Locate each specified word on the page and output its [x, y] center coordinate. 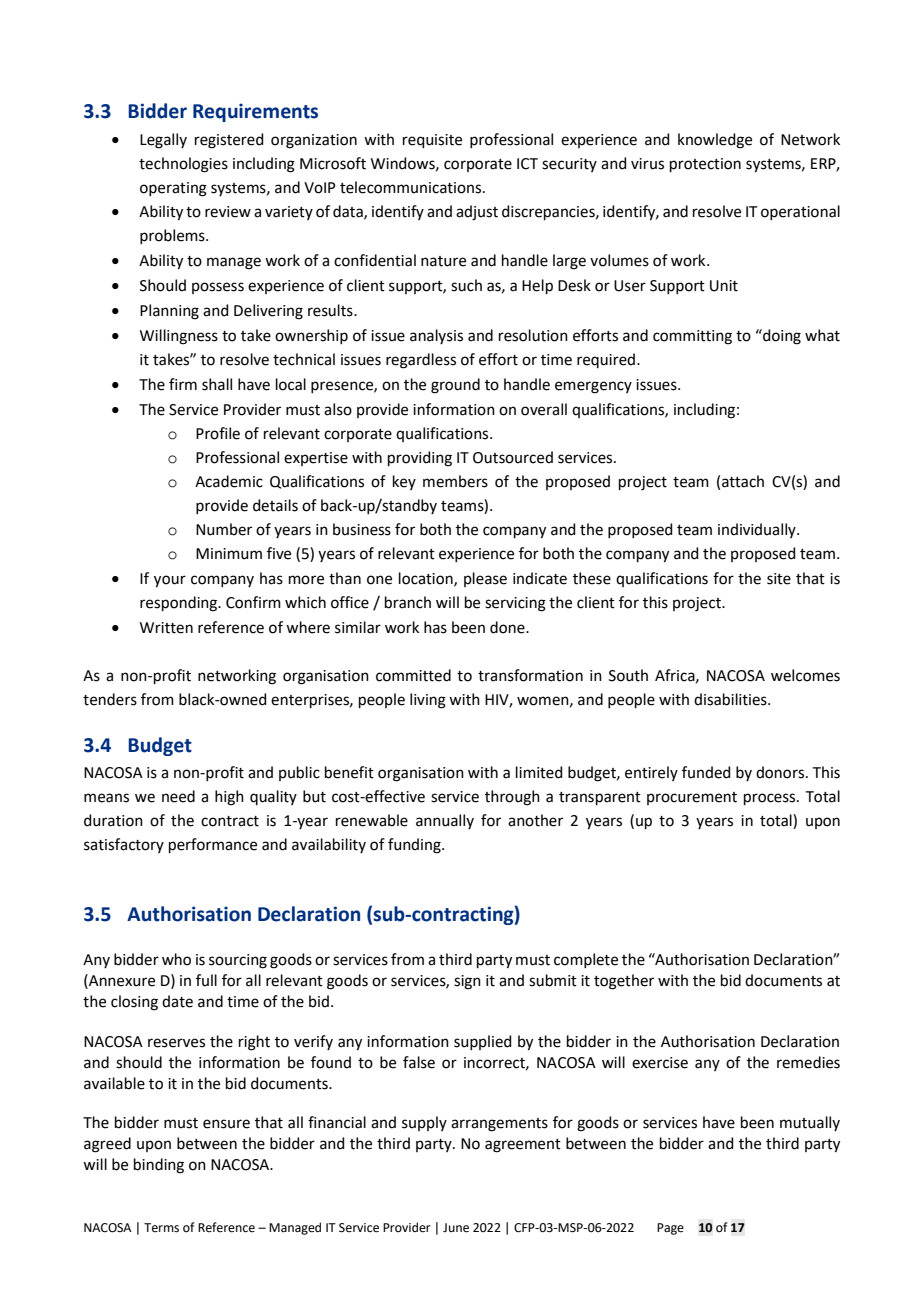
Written [166, 628]
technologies [183, 165]
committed [413, 675]
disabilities [731, 699]
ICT [527, 164]
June [456, 1228]
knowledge [715, 141]
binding [159, 1166]
